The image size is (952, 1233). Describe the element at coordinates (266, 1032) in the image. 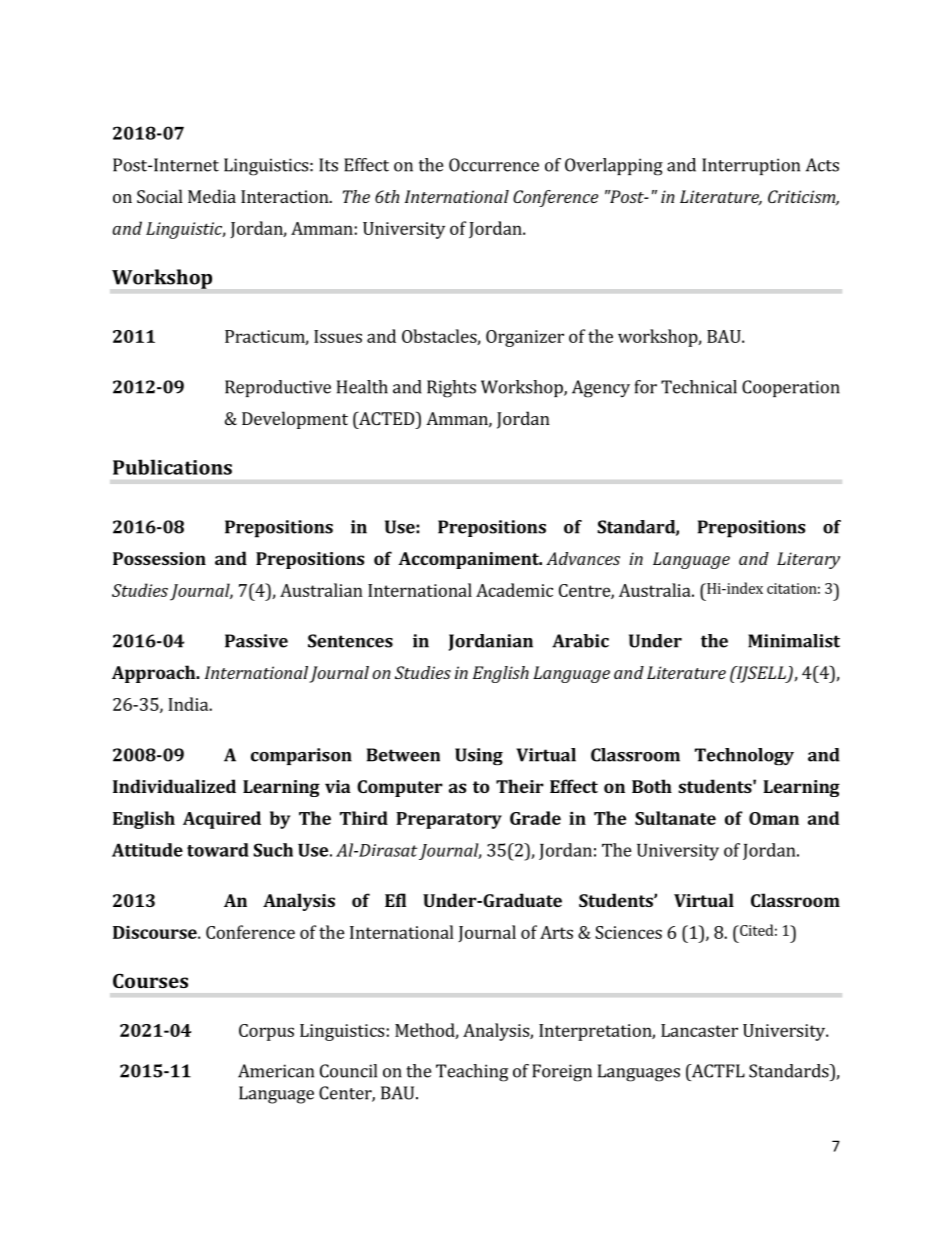

I see `Corpus` at that location.
